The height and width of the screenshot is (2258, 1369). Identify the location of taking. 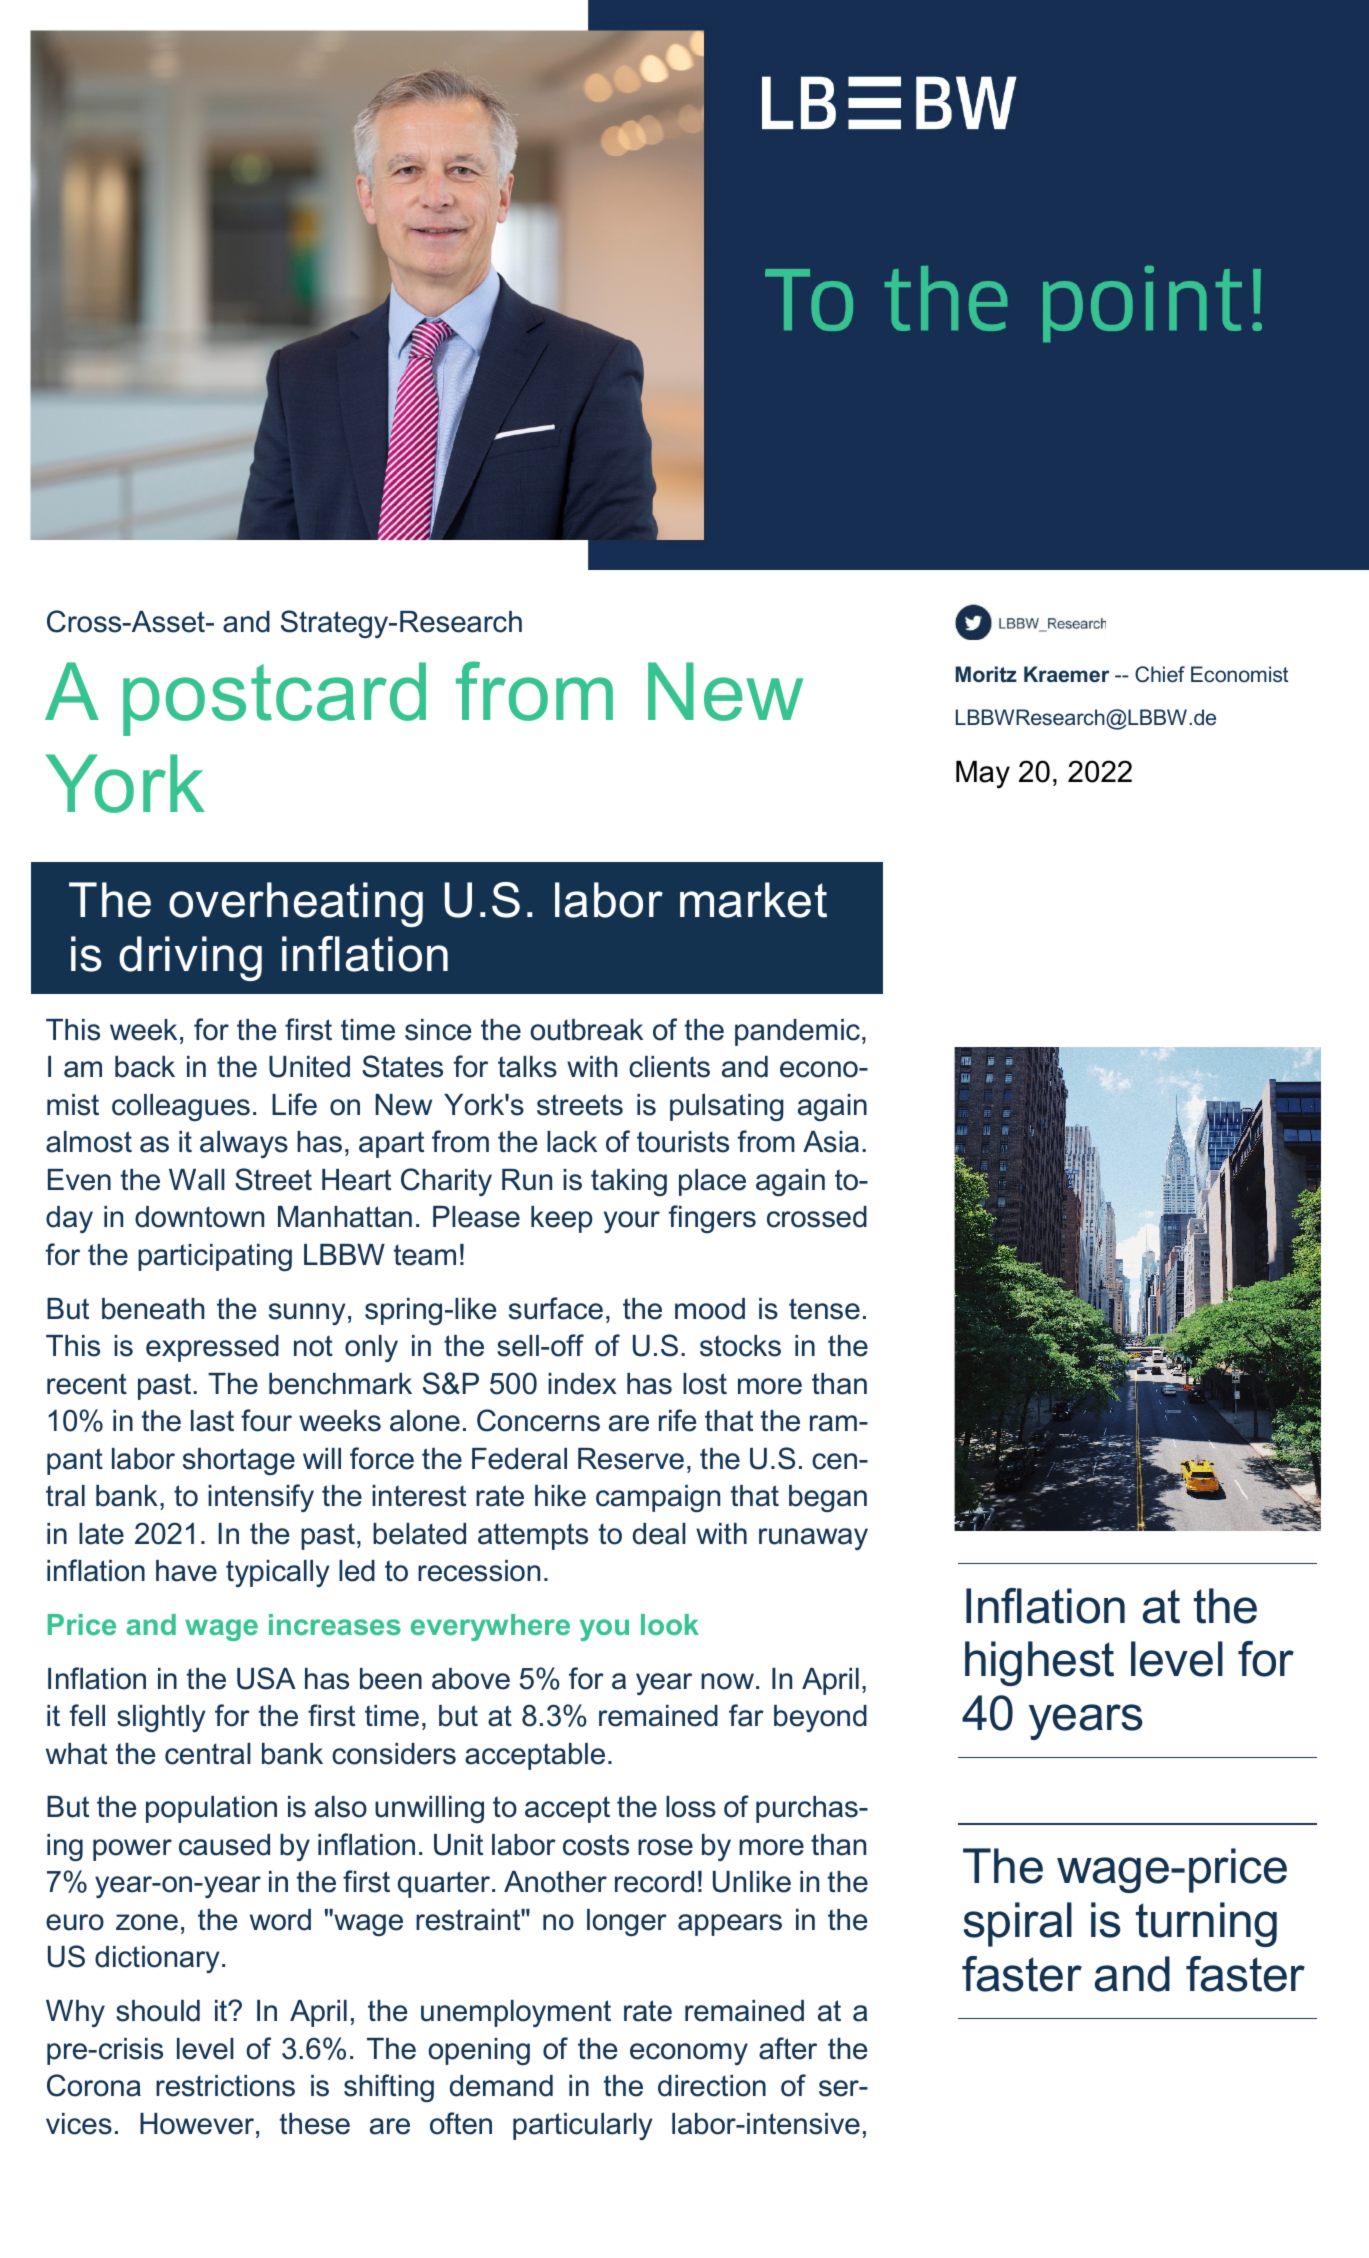
(629, 1182).
